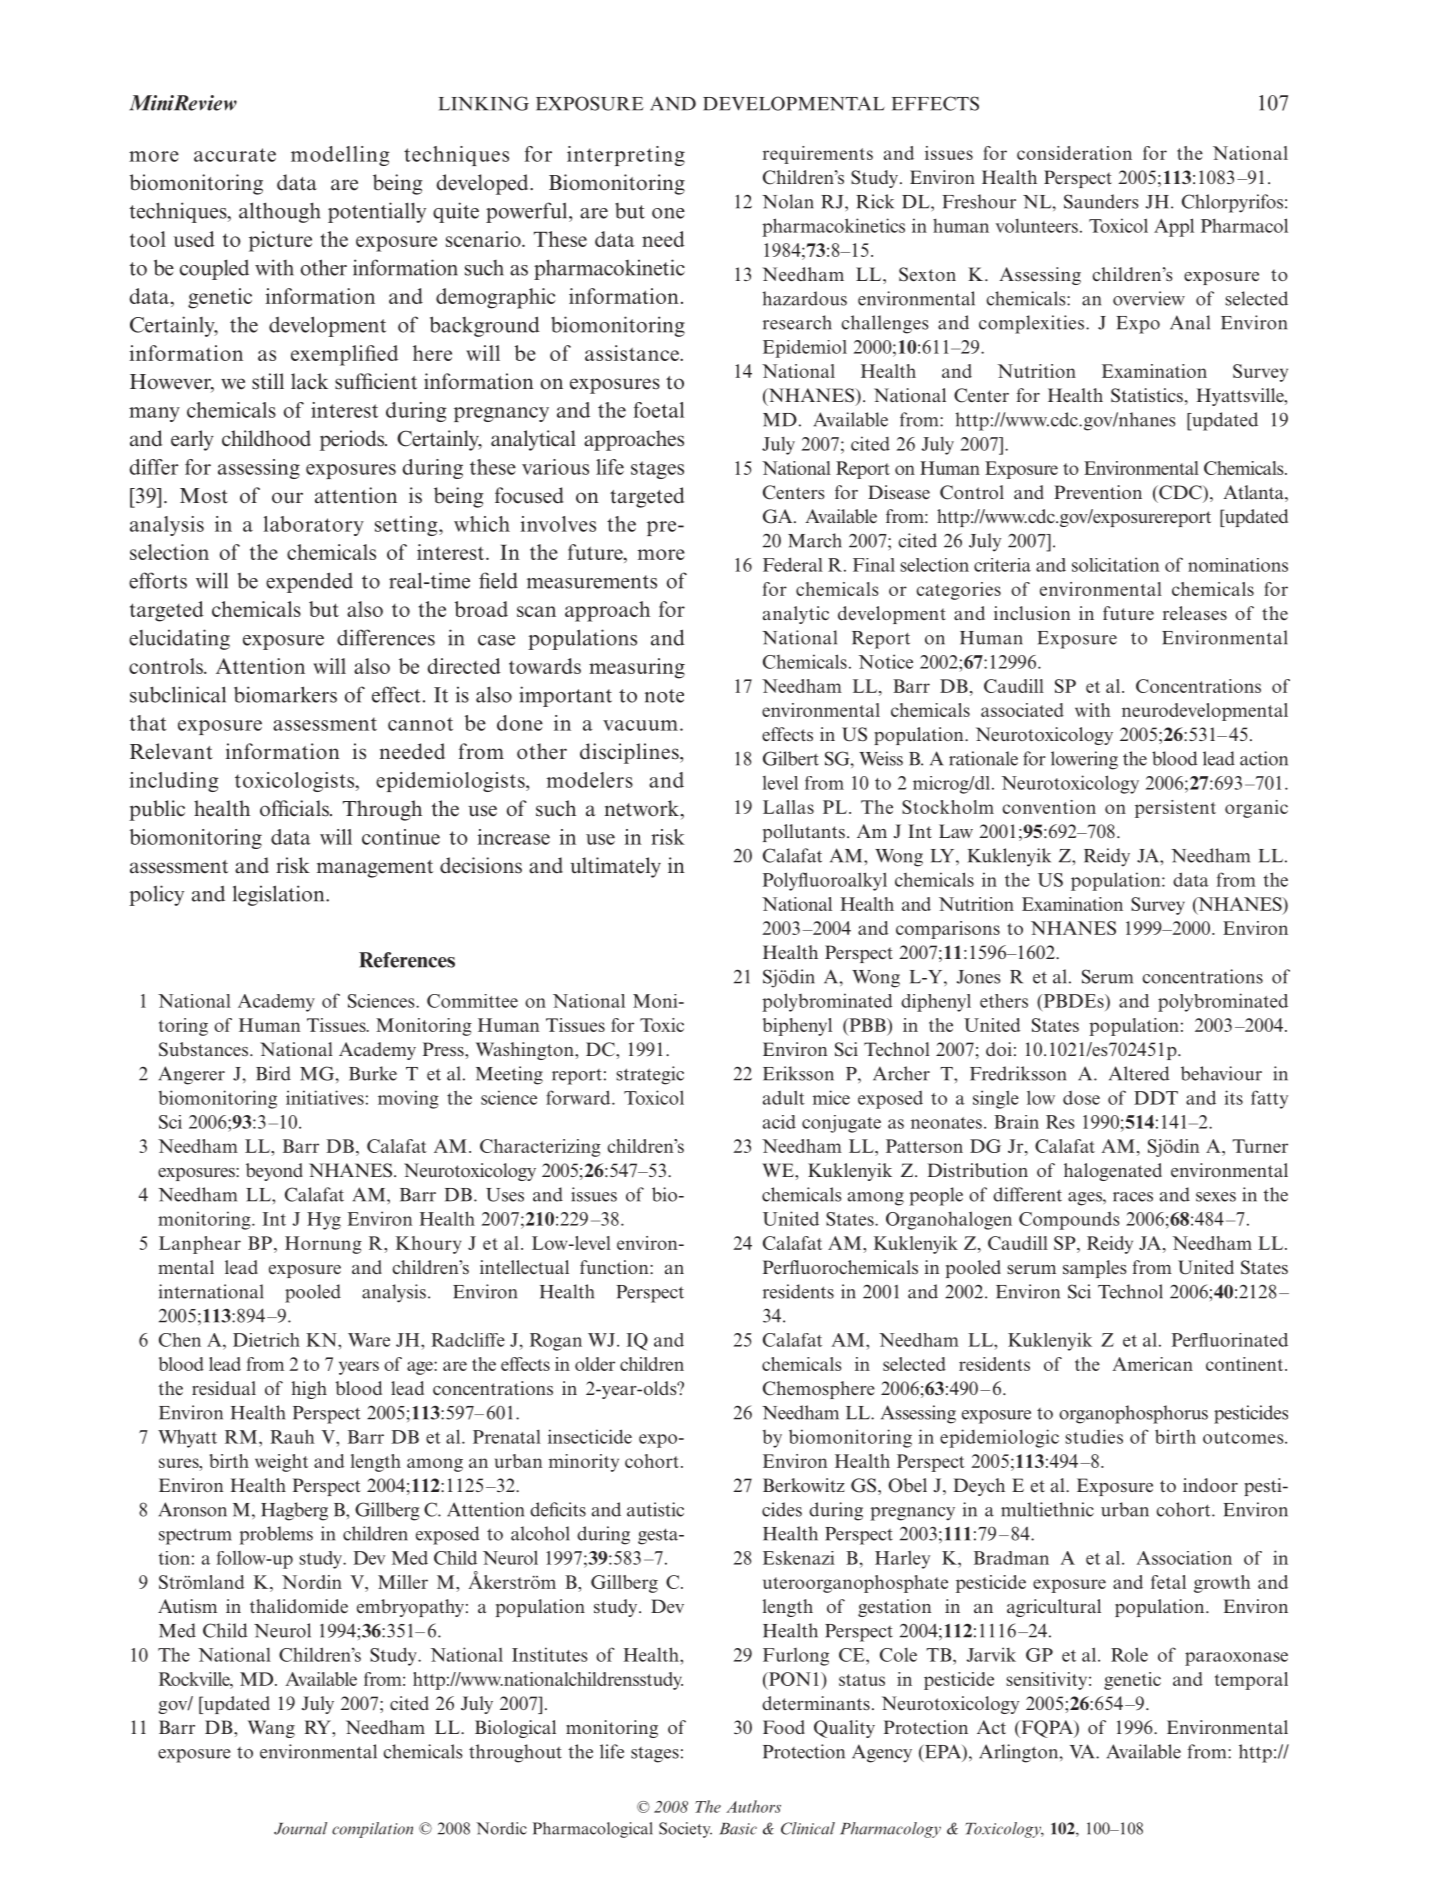  Describe the element at coordinates (271, 1729) in the document. I see `Wang` at that location.
